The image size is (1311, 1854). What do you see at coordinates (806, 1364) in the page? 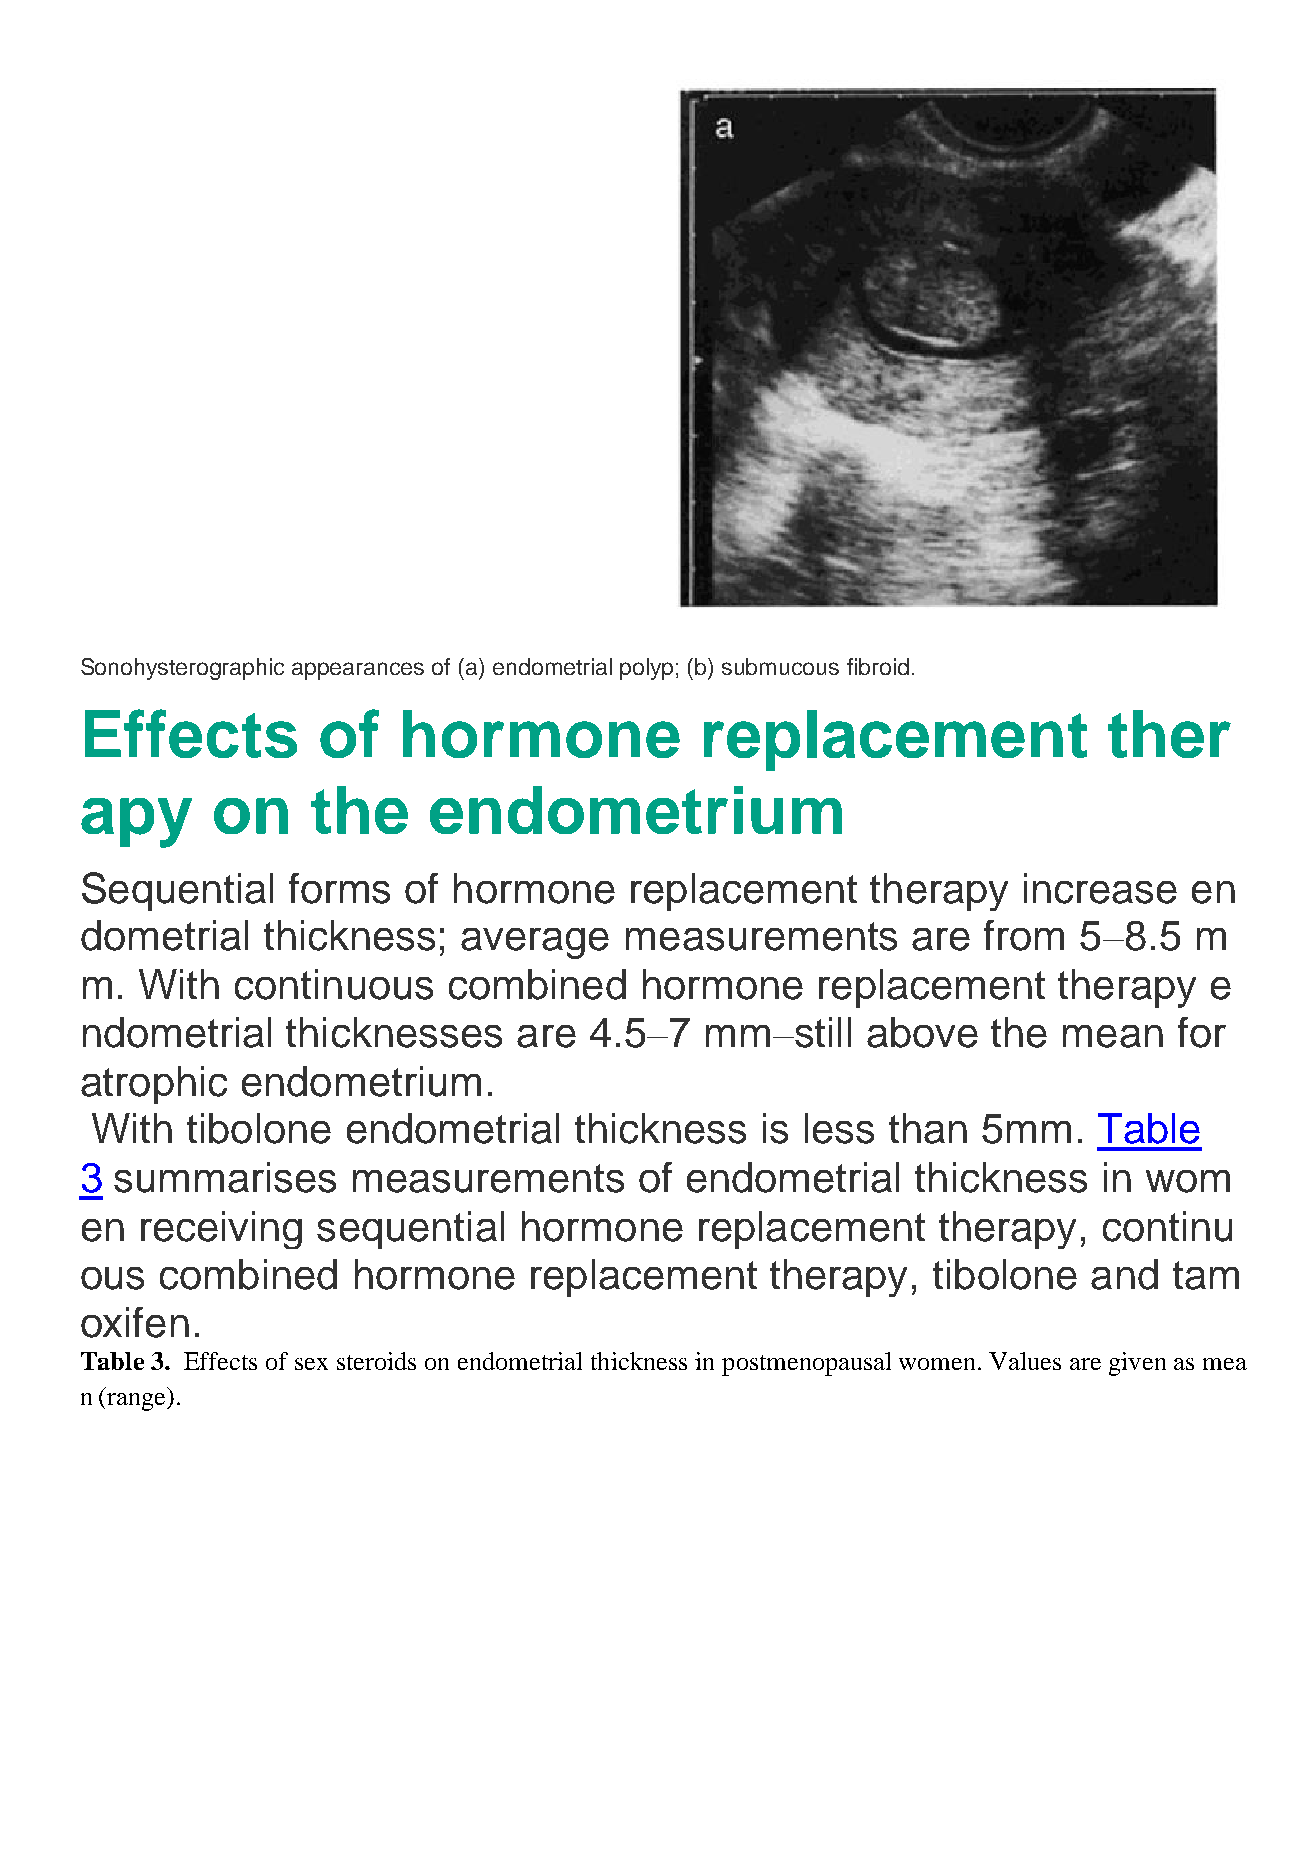
I see `postmenopausal` at bounding box center [806, 1364].
